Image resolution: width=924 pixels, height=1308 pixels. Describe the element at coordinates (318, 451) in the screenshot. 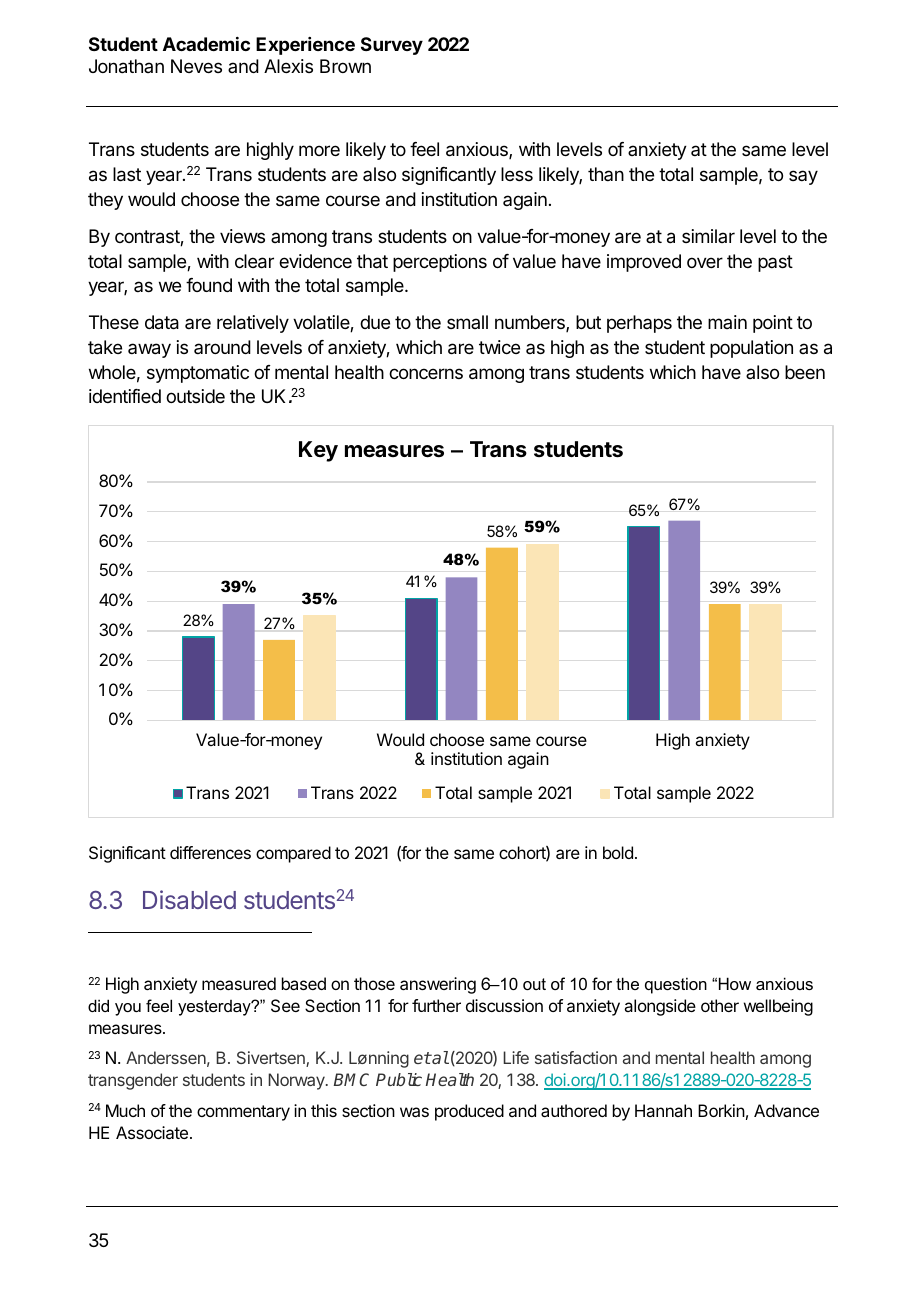

I see `Key` at that location.
